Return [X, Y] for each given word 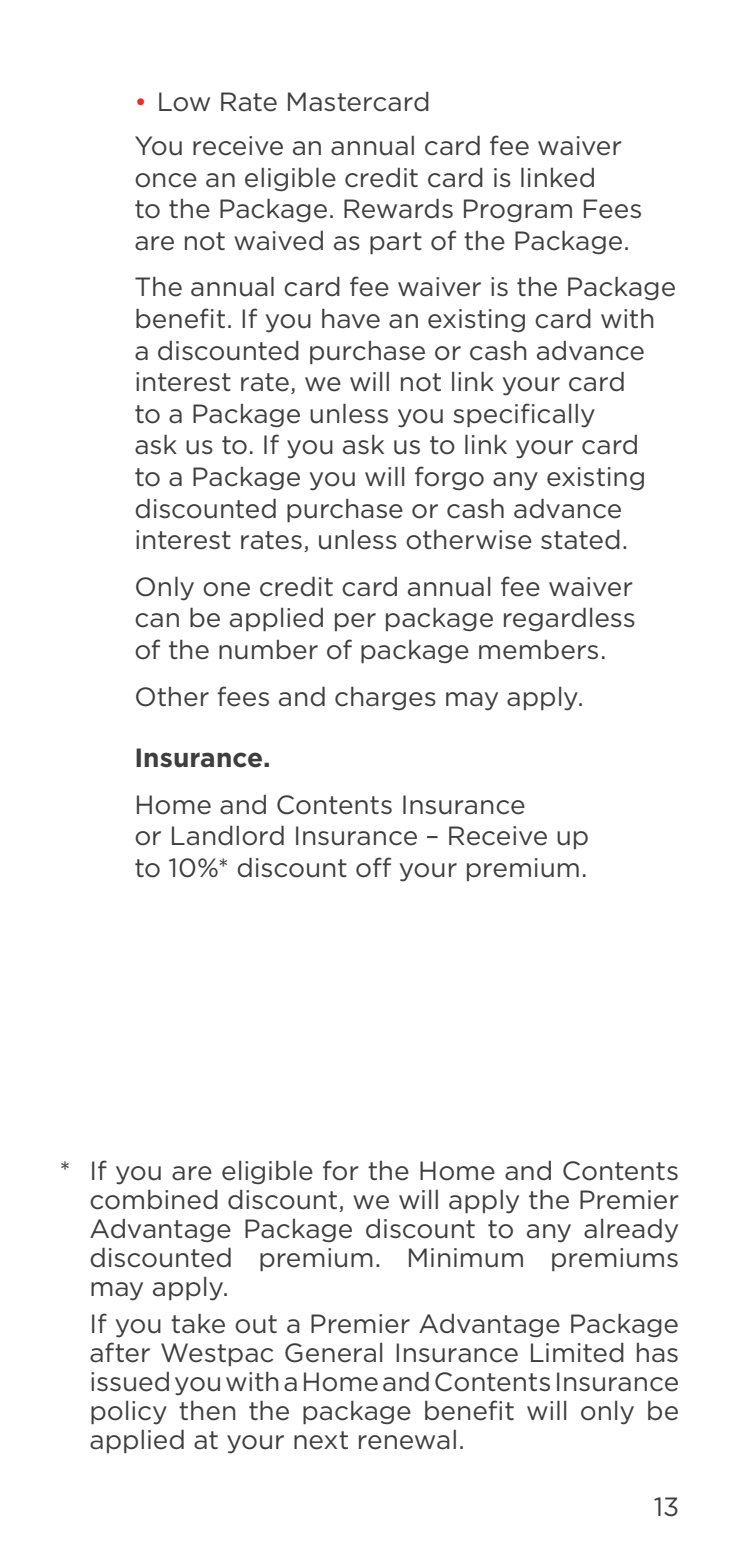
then [207, 1410]
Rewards [398, 208]
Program [518, 211]
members [538, 650]
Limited [577, 1352]
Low [184, 102]
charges [385, 698]
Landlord [228, 835]
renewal [407, 1440]
